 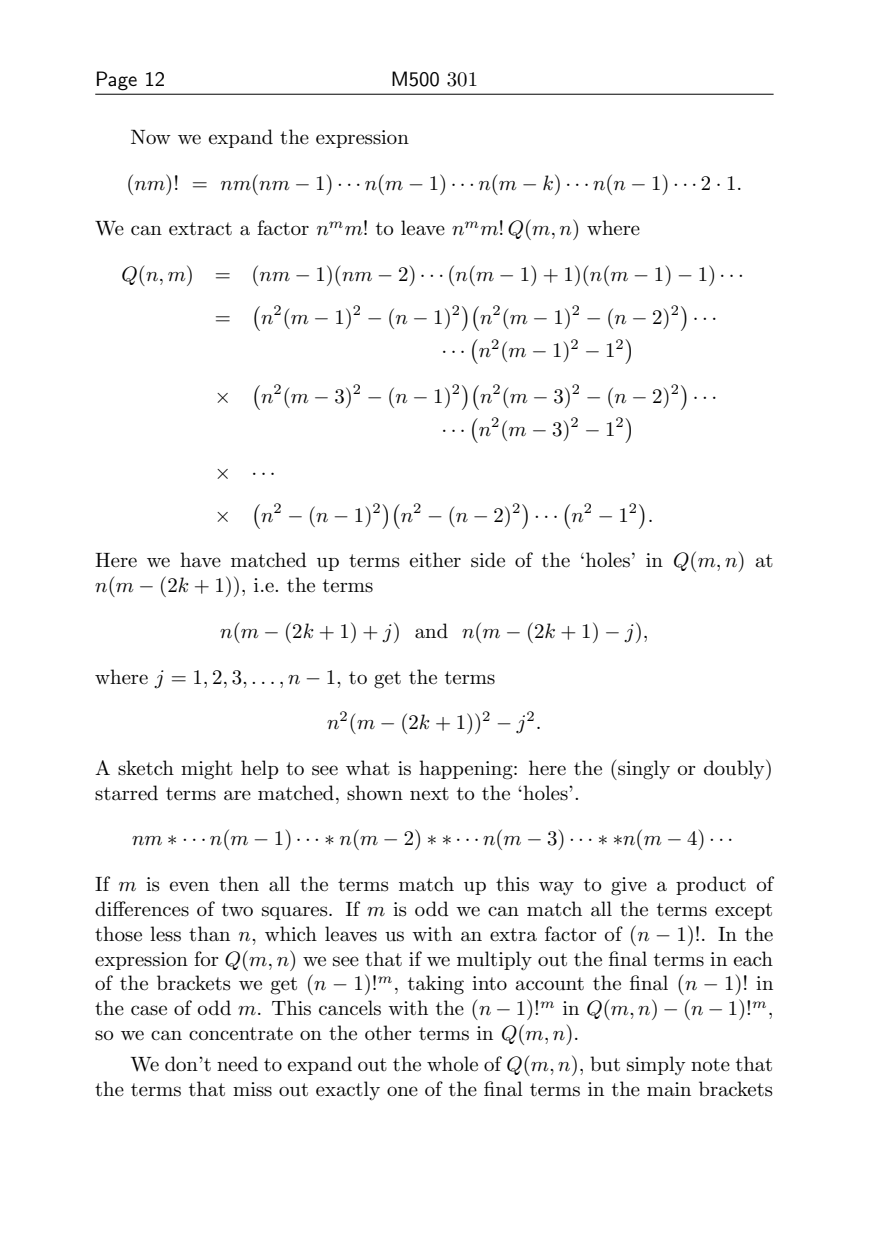 I want to click on either, so click(x=435, y=560).
